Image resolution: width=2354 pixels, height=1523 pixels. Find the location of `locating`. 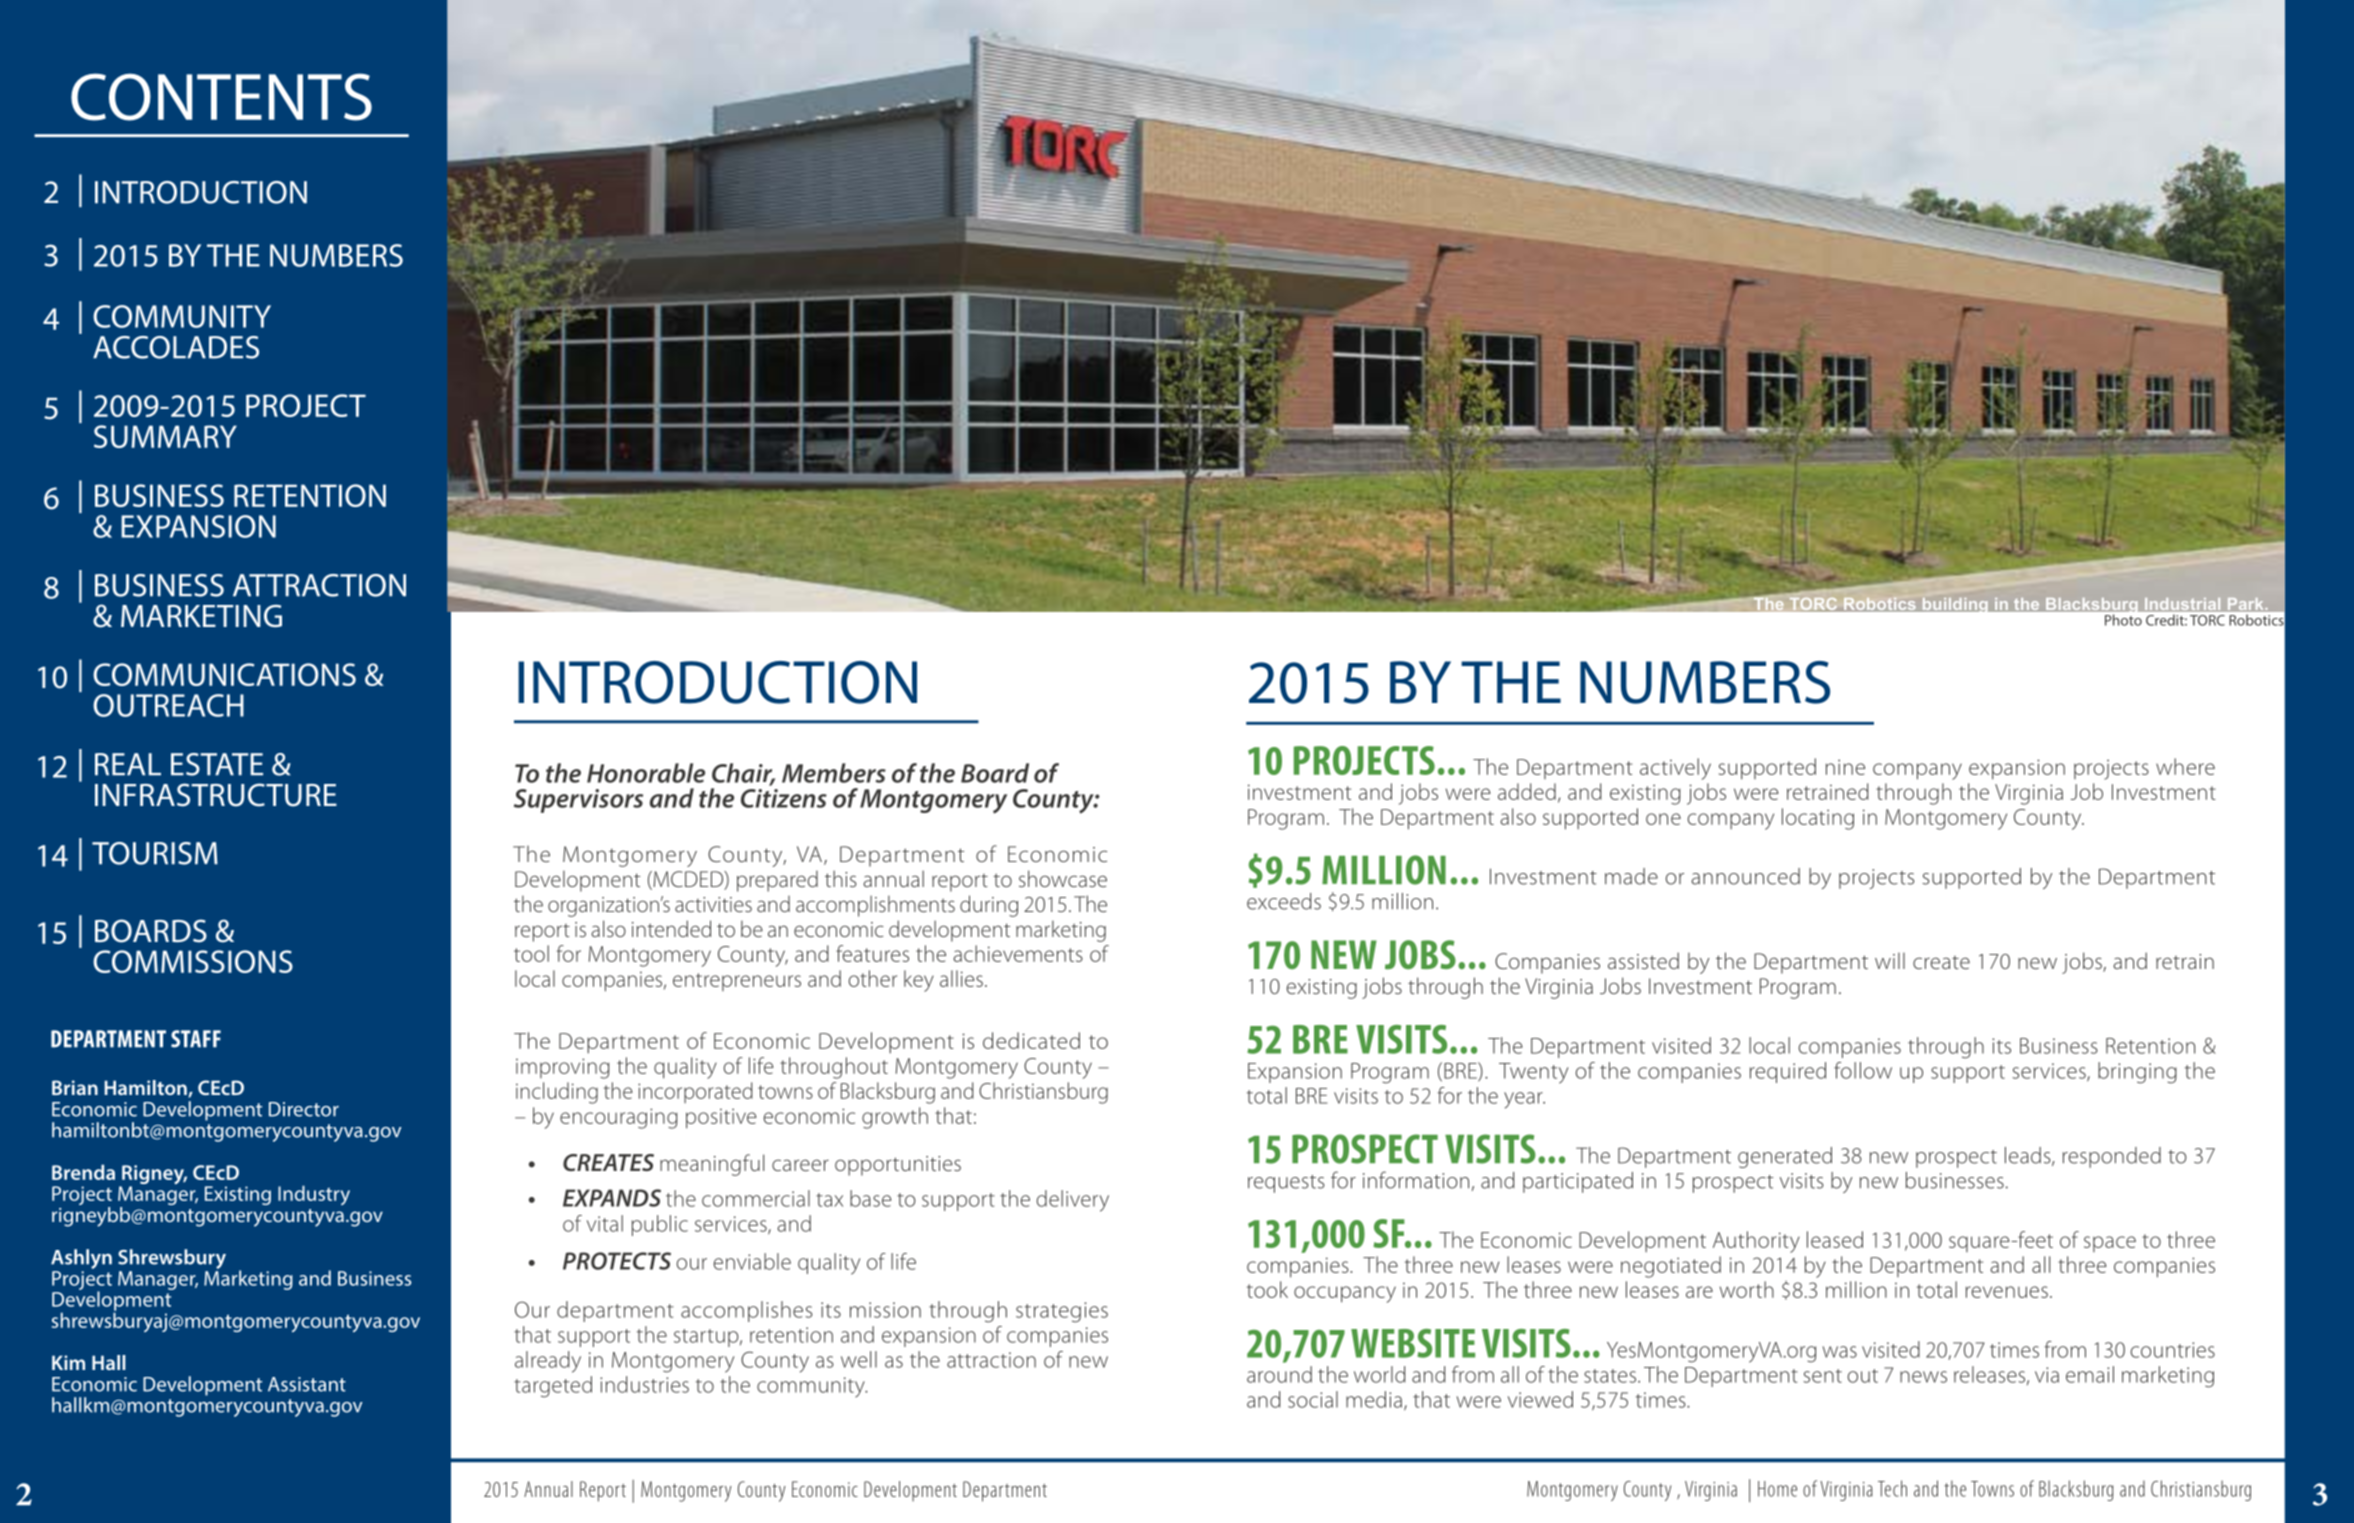

locating is located at coordinates (1818, 819).
